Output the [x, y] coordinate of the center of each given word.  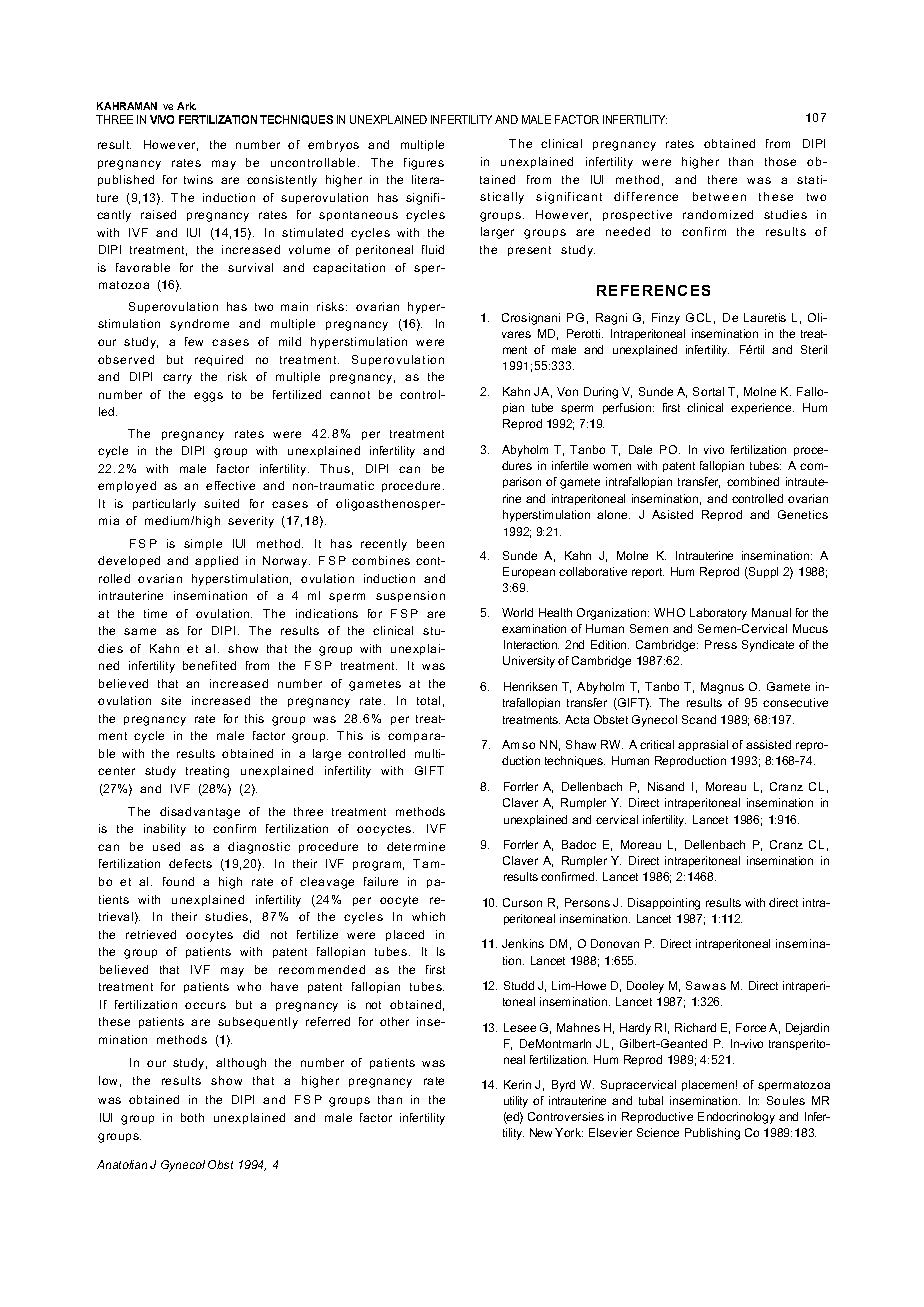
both [192, 1117]
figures [424, 164]
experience [762, 408]
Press [721, 644]
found [178, 881]
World [517, 612]
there [722, 179]
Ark [186, 106]
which [428, 916]
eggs [208, 397]
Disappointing [664, 904]
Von [567, 391]
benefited [209, 665]
